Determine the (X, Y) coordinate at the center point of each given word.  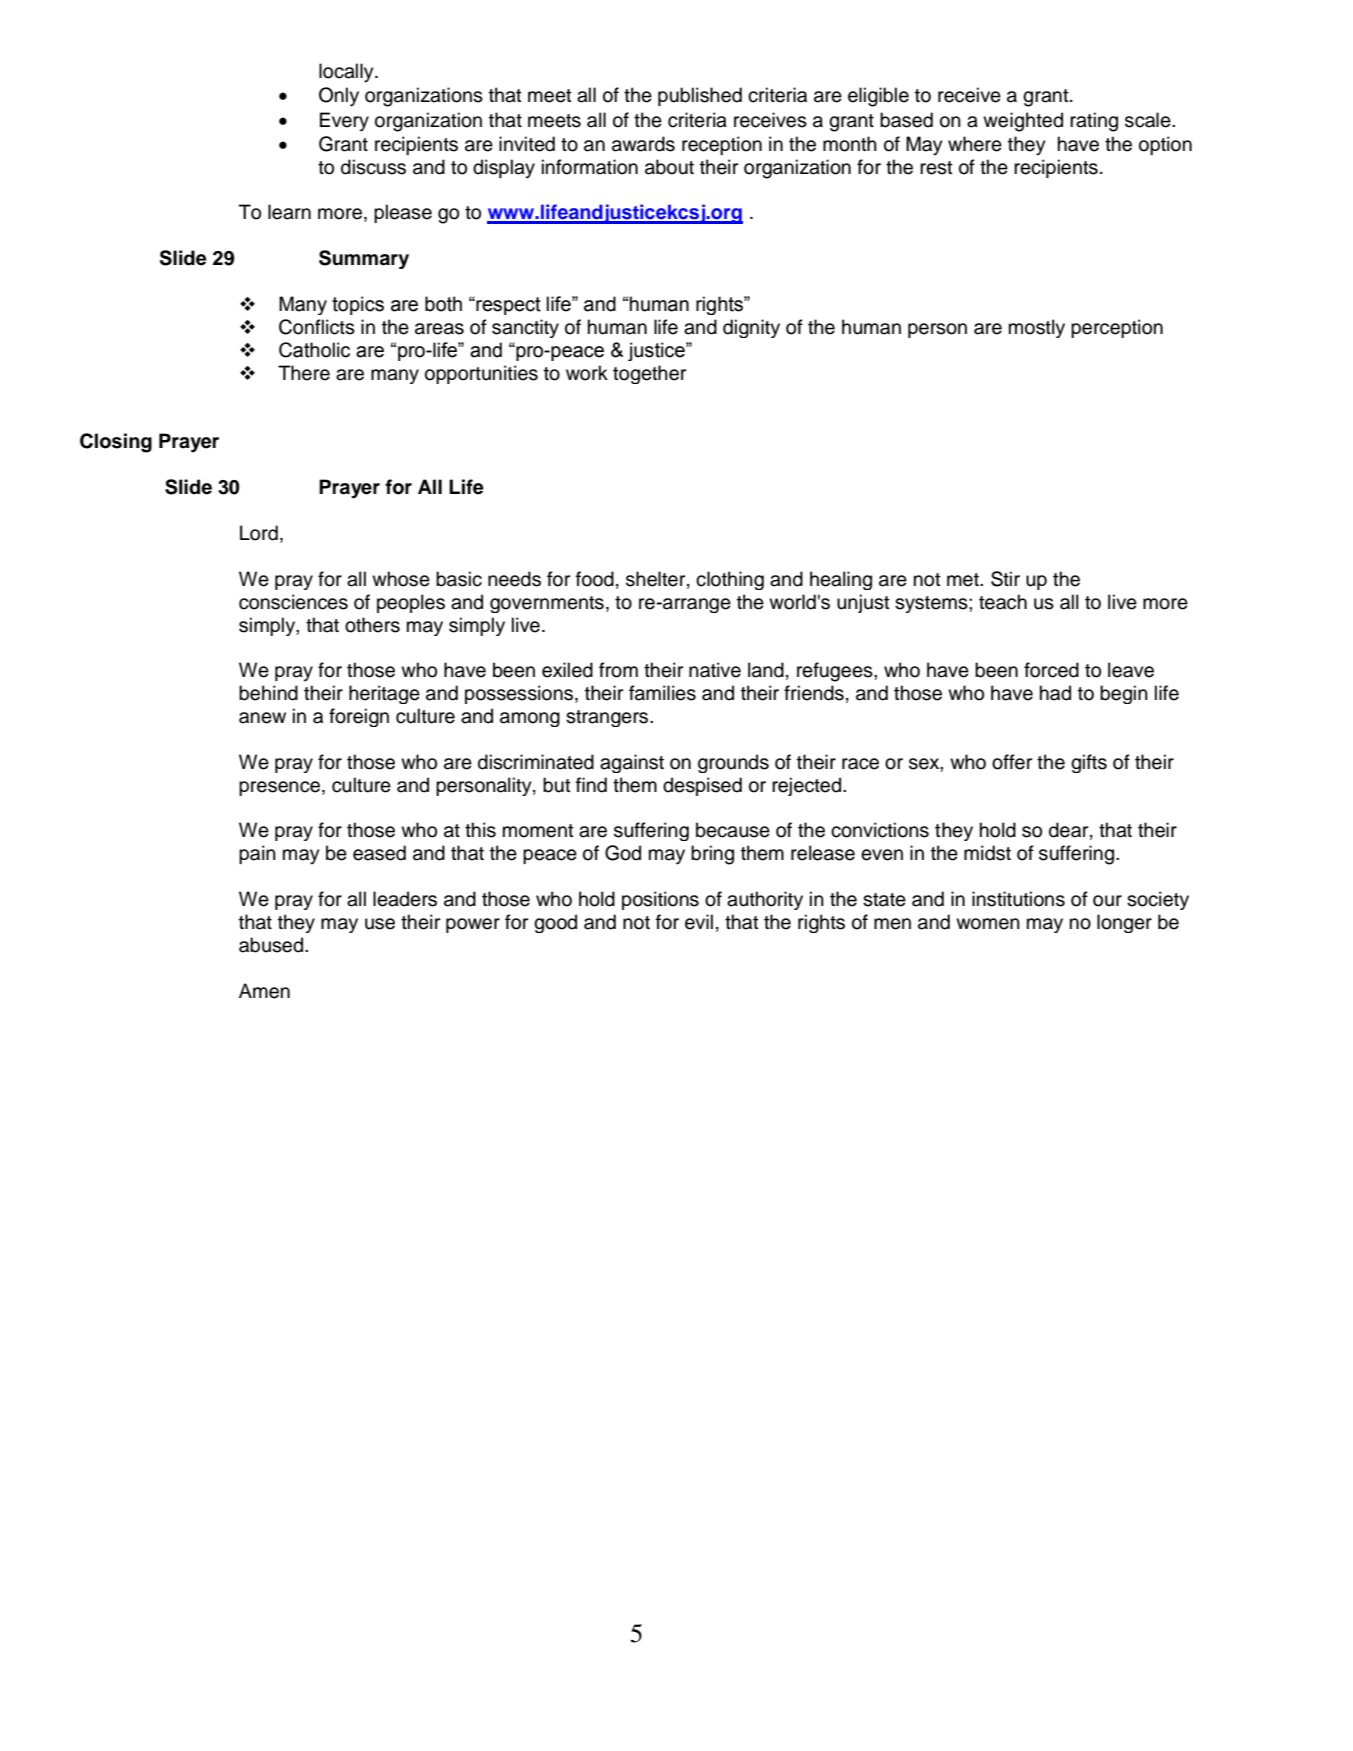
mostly (1037, 328)
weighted (1023, 122)
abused (272, 945)
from (618, 670)
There (304, 373)
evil (699, 922)
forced (1051, 670)
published (700, 96)
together (649, 374)
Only (339, 97)
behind (268, 693)
